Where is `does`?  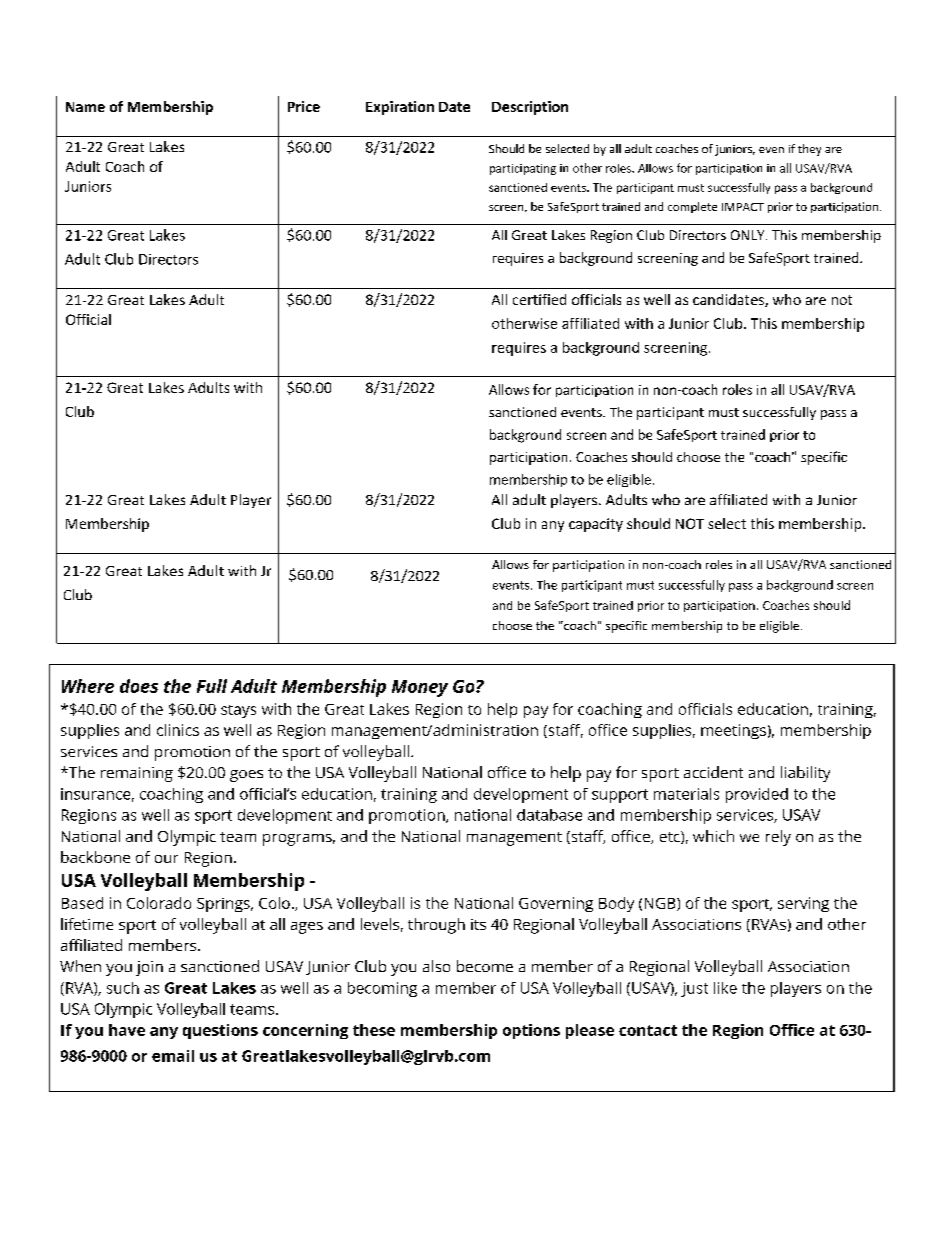 does is located at coordinates (139, 686).
